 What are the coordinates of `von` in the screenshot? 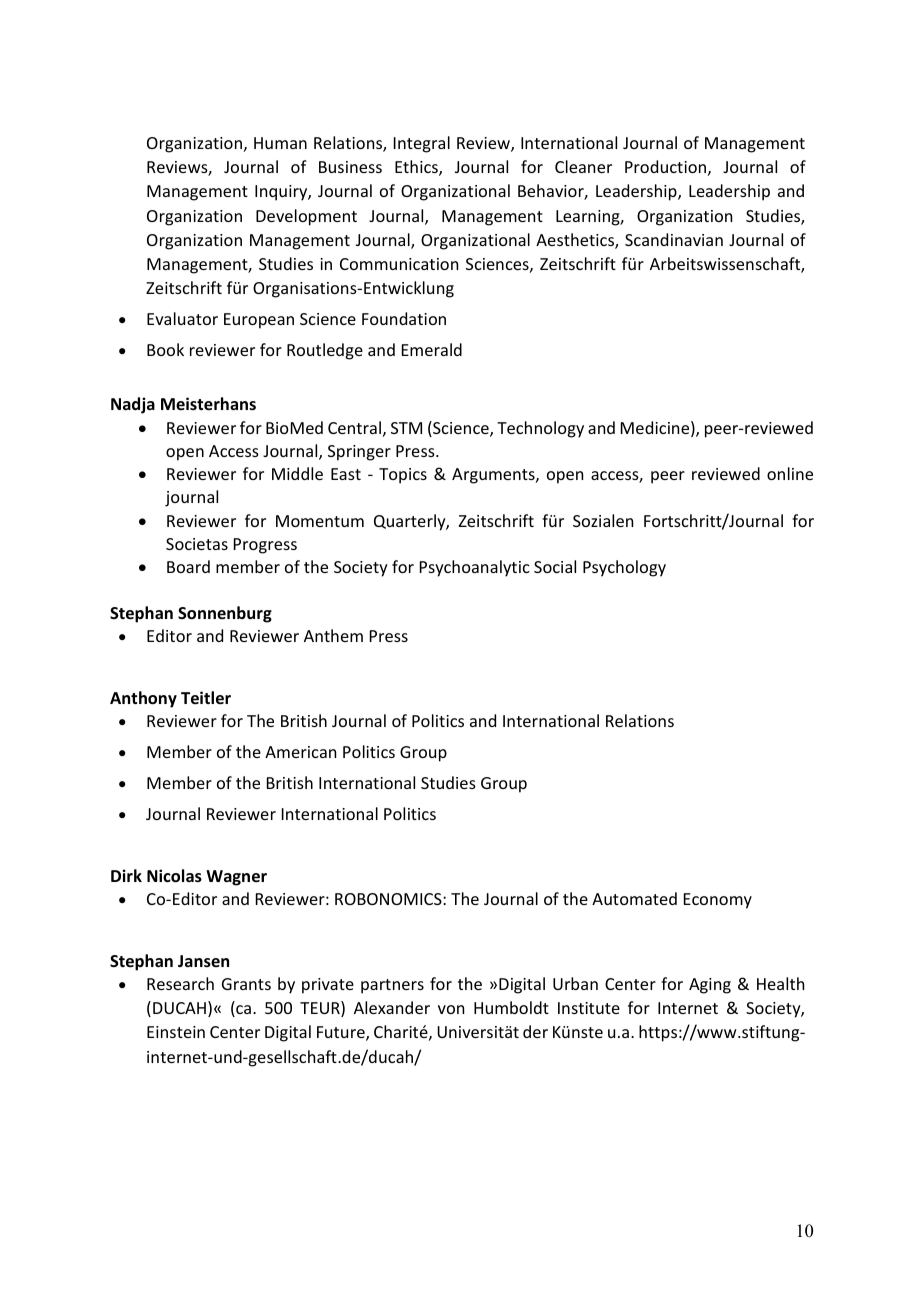 It's located at (451, 1009).
